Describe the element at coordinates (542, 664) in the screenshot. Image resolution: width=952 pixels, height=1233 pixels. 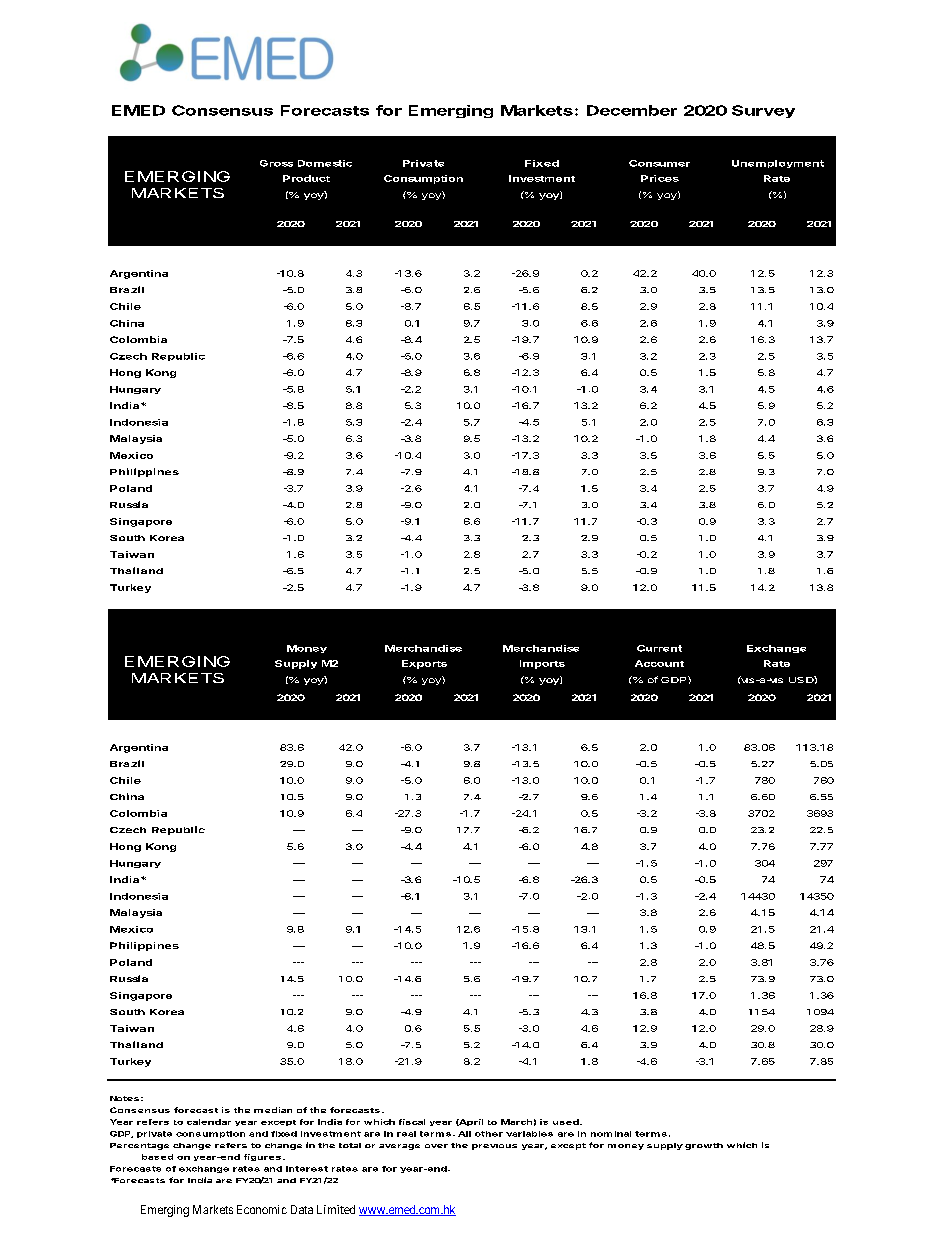
I see `Imports` at that location.
